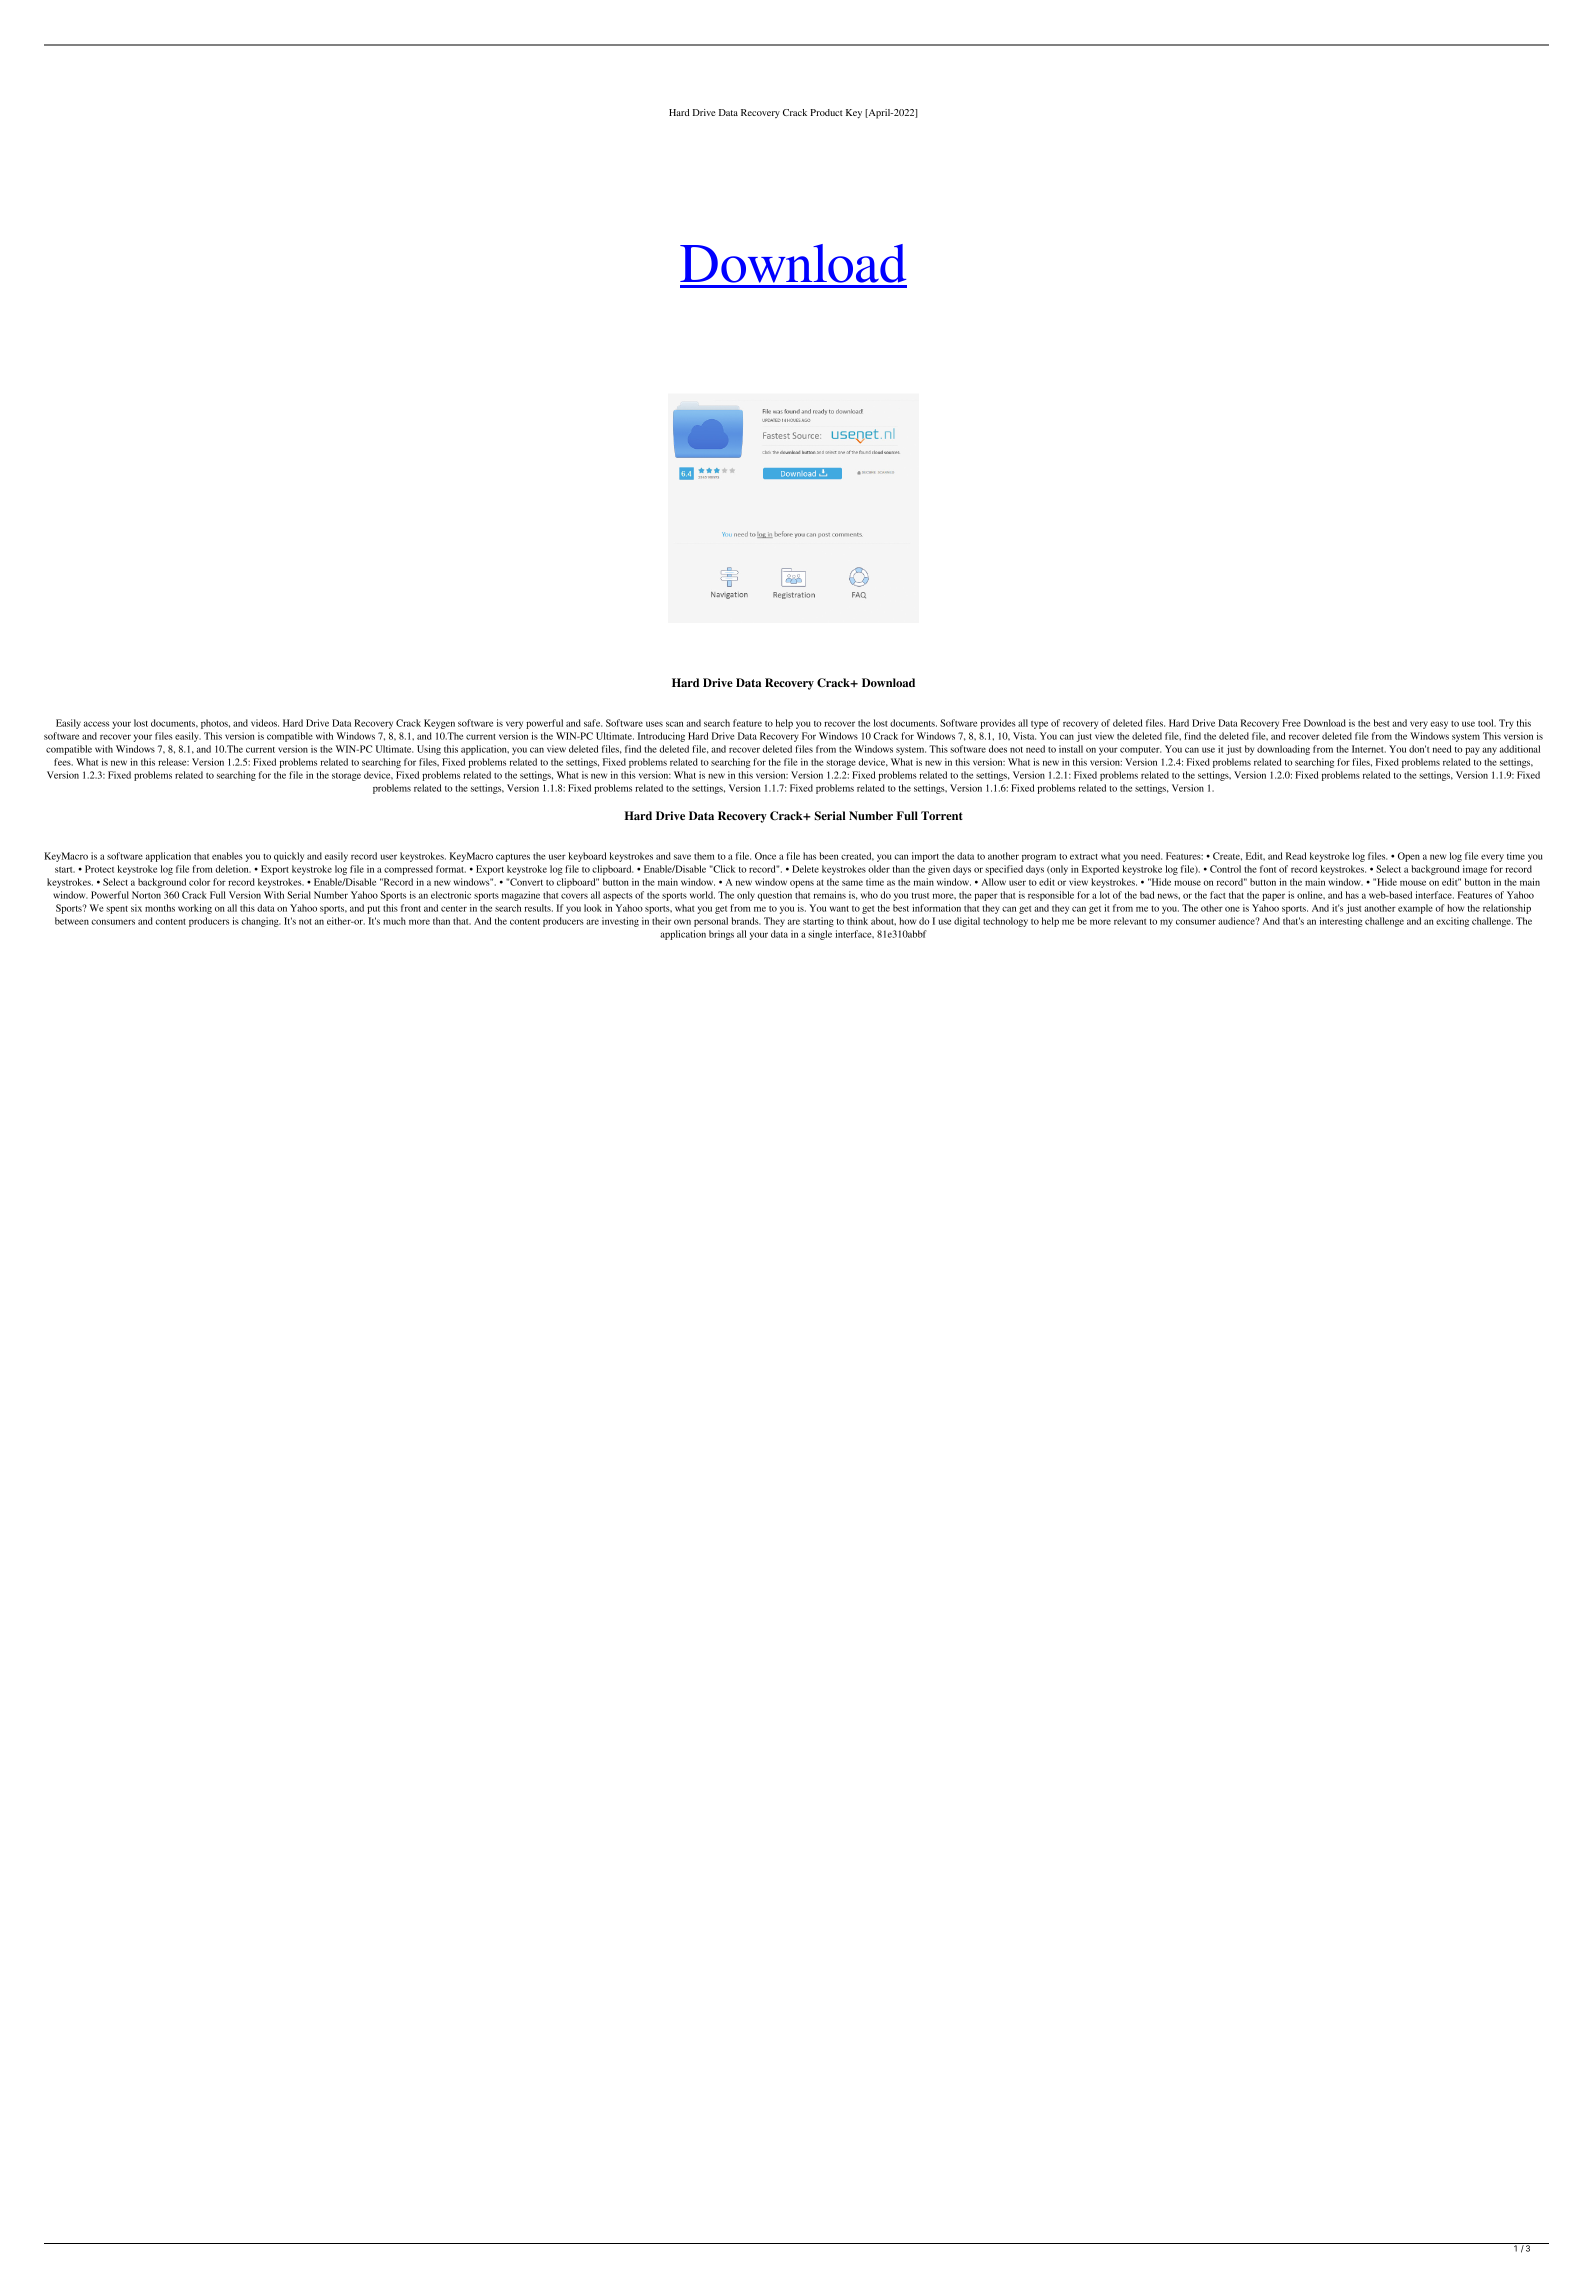 The image size is (1593, 2273). I want to click on want, so click(839, 909).
